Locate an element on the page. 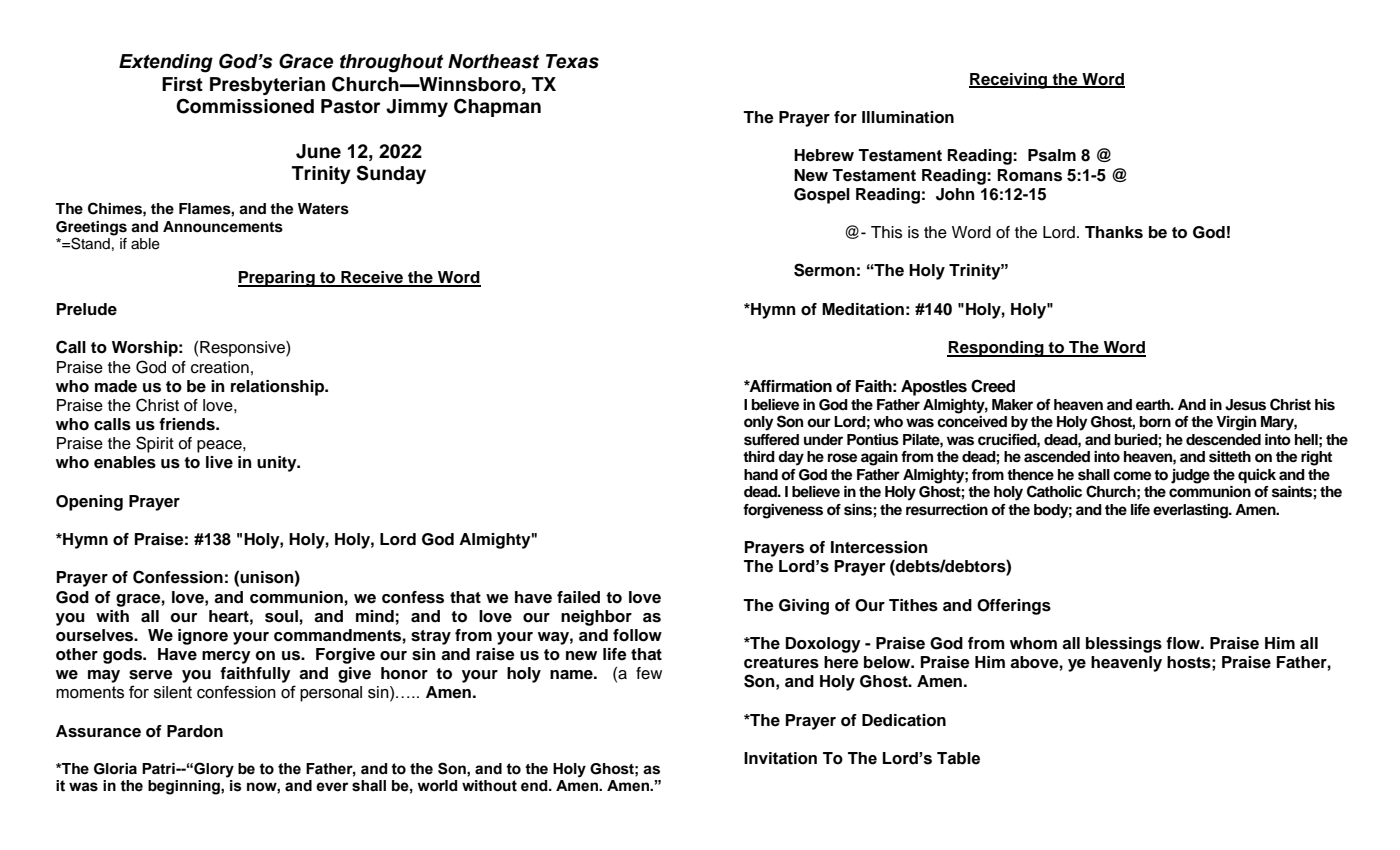 This document has height=850, width=1400. Gloria is located at coordinates (115, 769).
